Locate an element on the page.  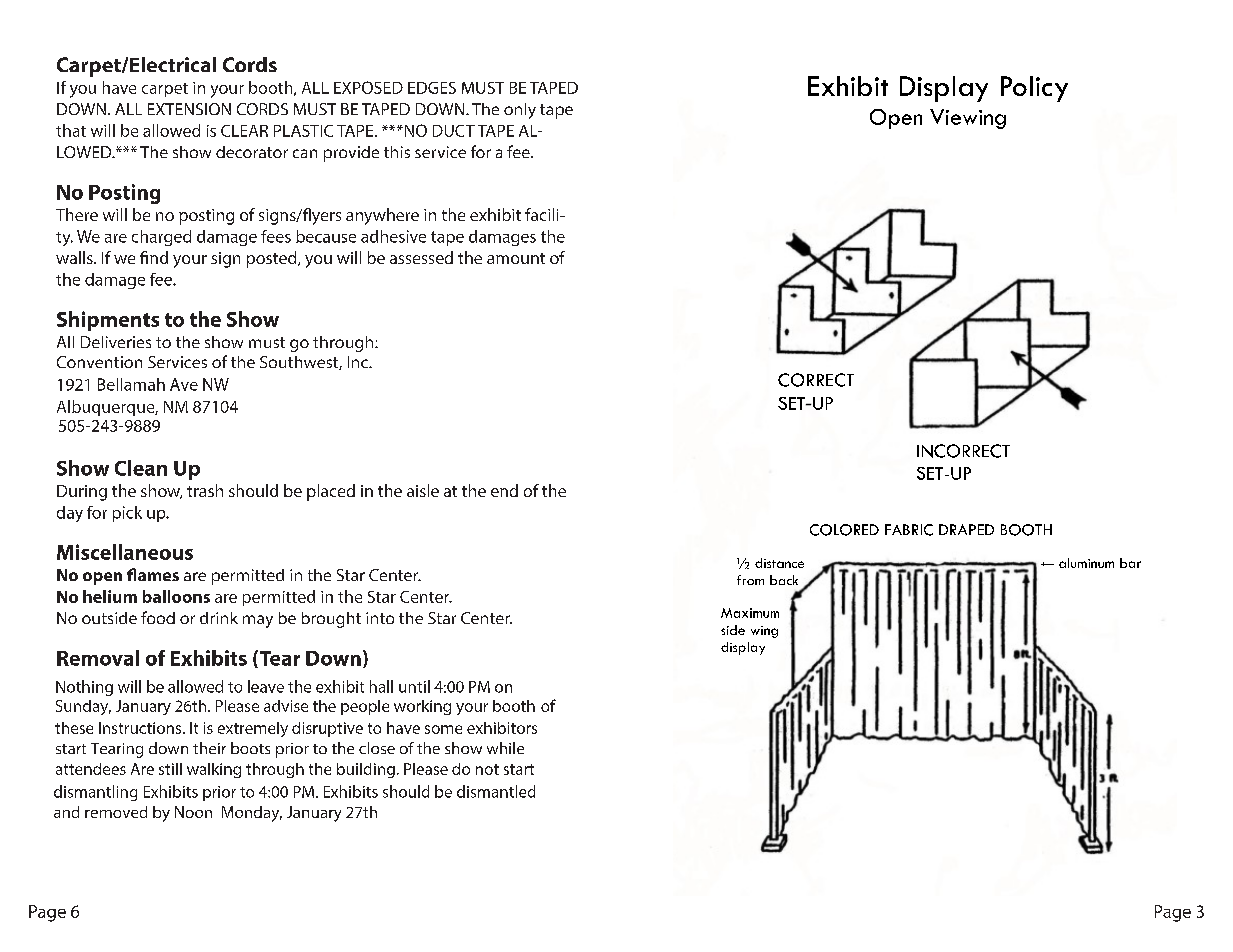
Policy is located at coordinates (1034, 89).
